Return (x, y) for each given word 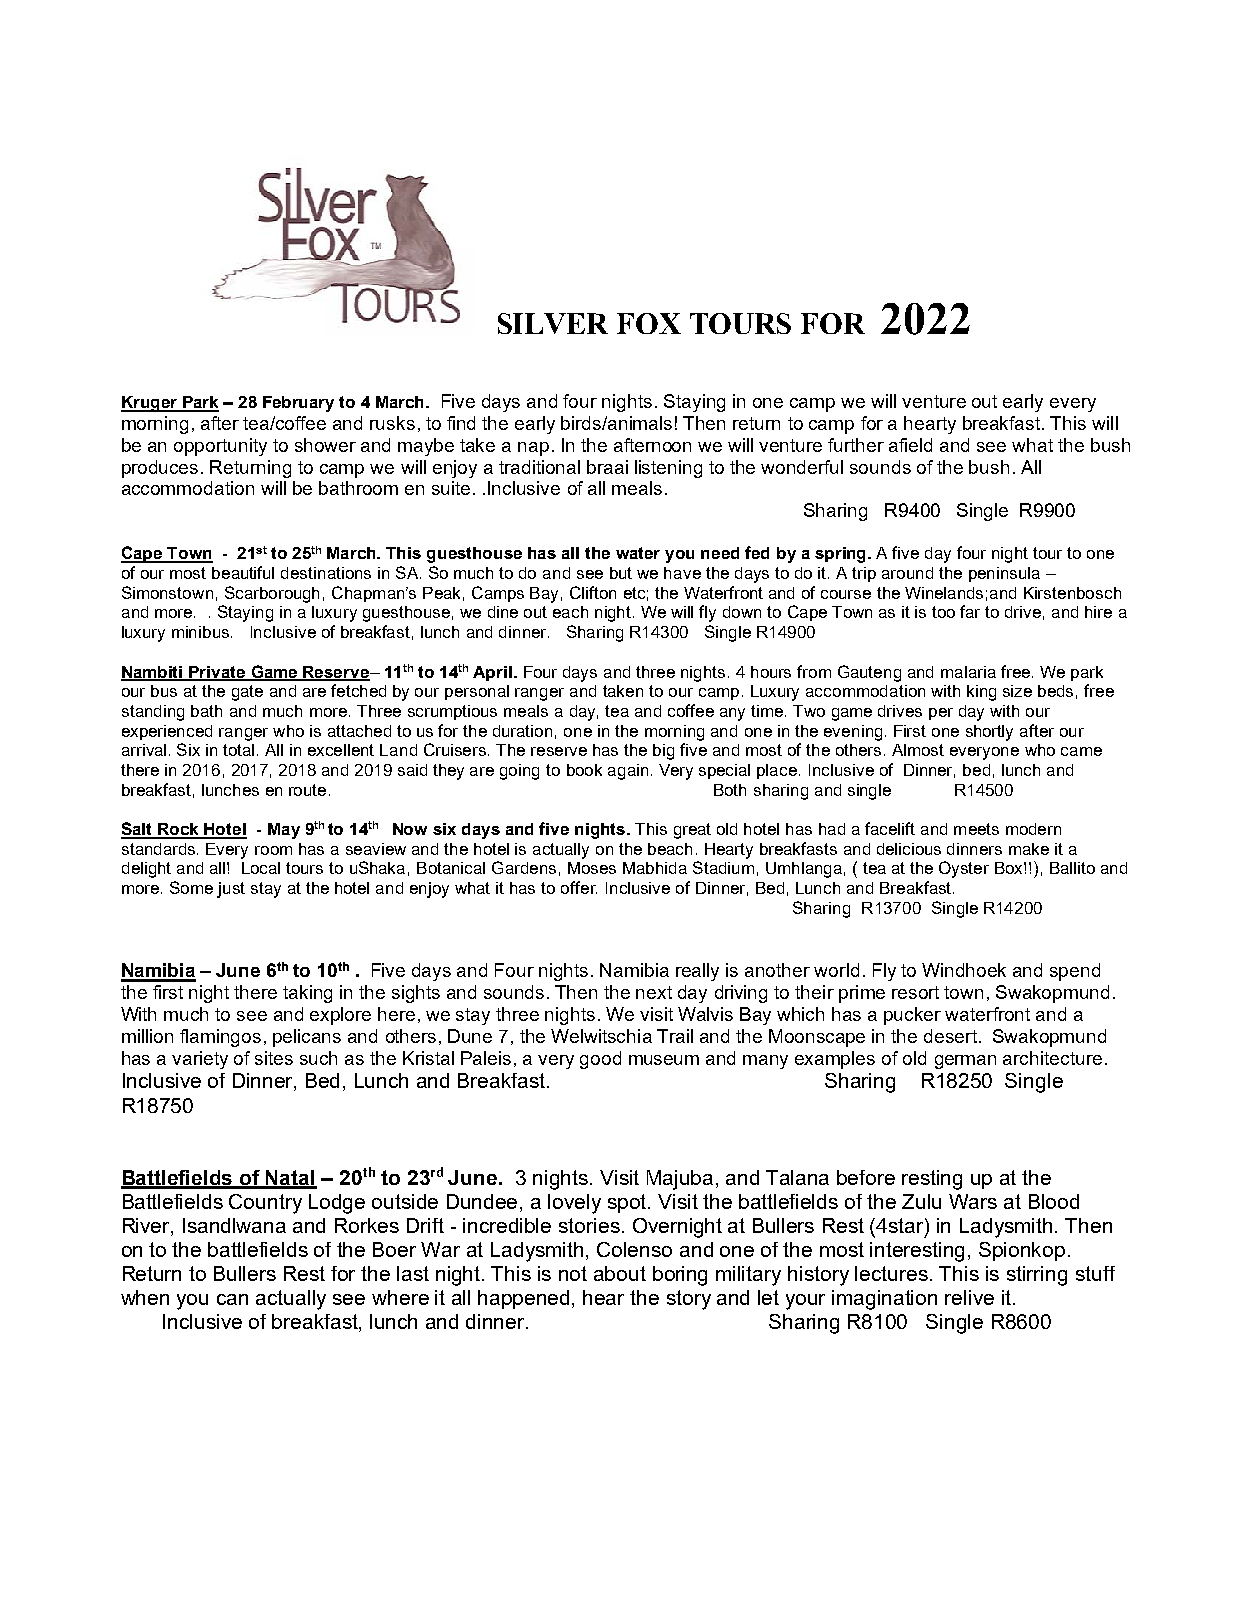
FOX (649, 323)
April (492, 673)
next (654, 992)
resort (915, 992)
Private (218, 673)
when (145, 1297)
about (620, 1273)
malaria (968, 672)
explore (340, 1016)
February (298, 404)
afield (910, 445)
